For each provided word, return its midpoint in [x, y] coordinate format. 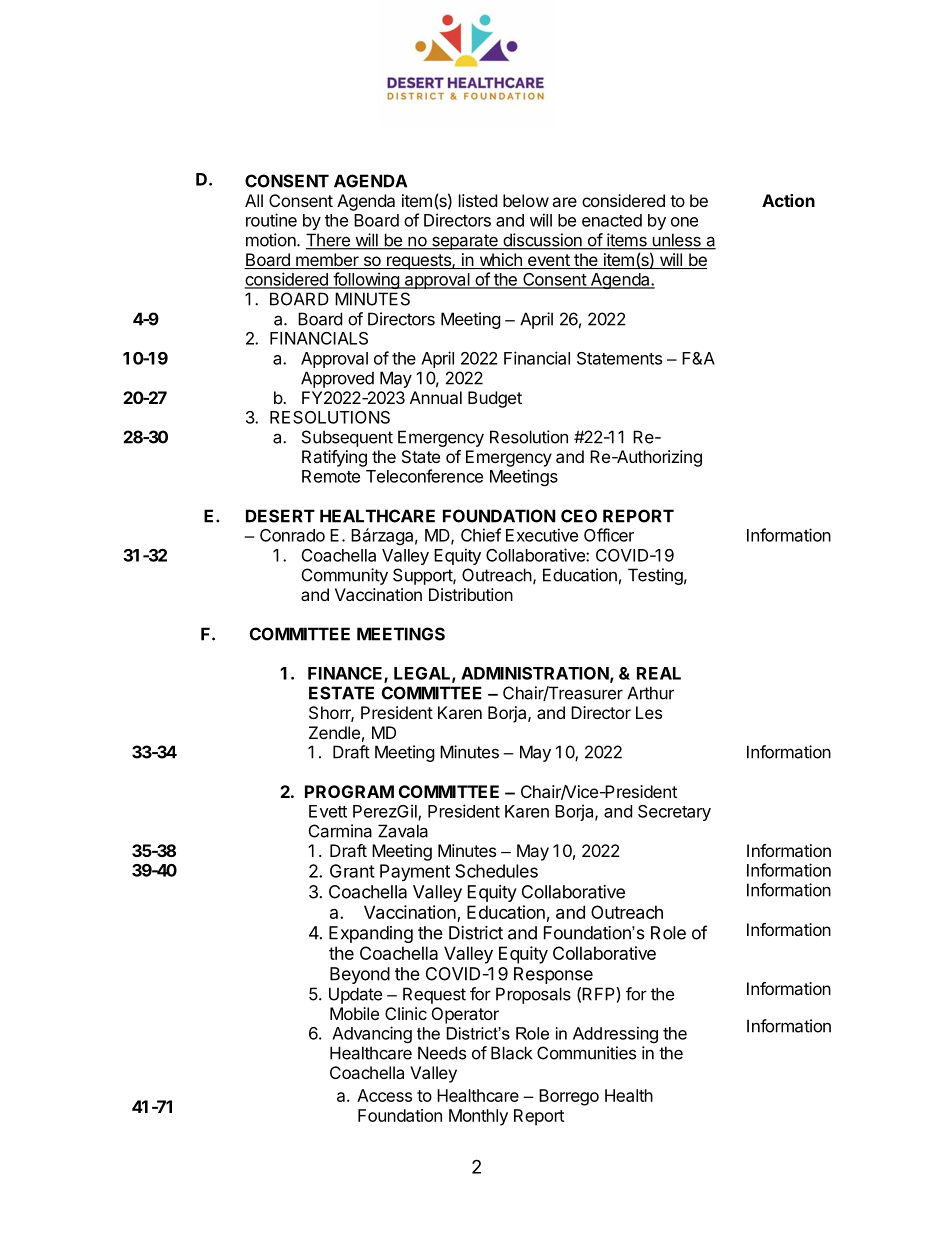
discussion [542, 241]
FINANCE [346, 674]
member [327, 261]
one [684, 222]
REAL [659, 673]
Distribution [471, 594]
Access [384, 1095]
